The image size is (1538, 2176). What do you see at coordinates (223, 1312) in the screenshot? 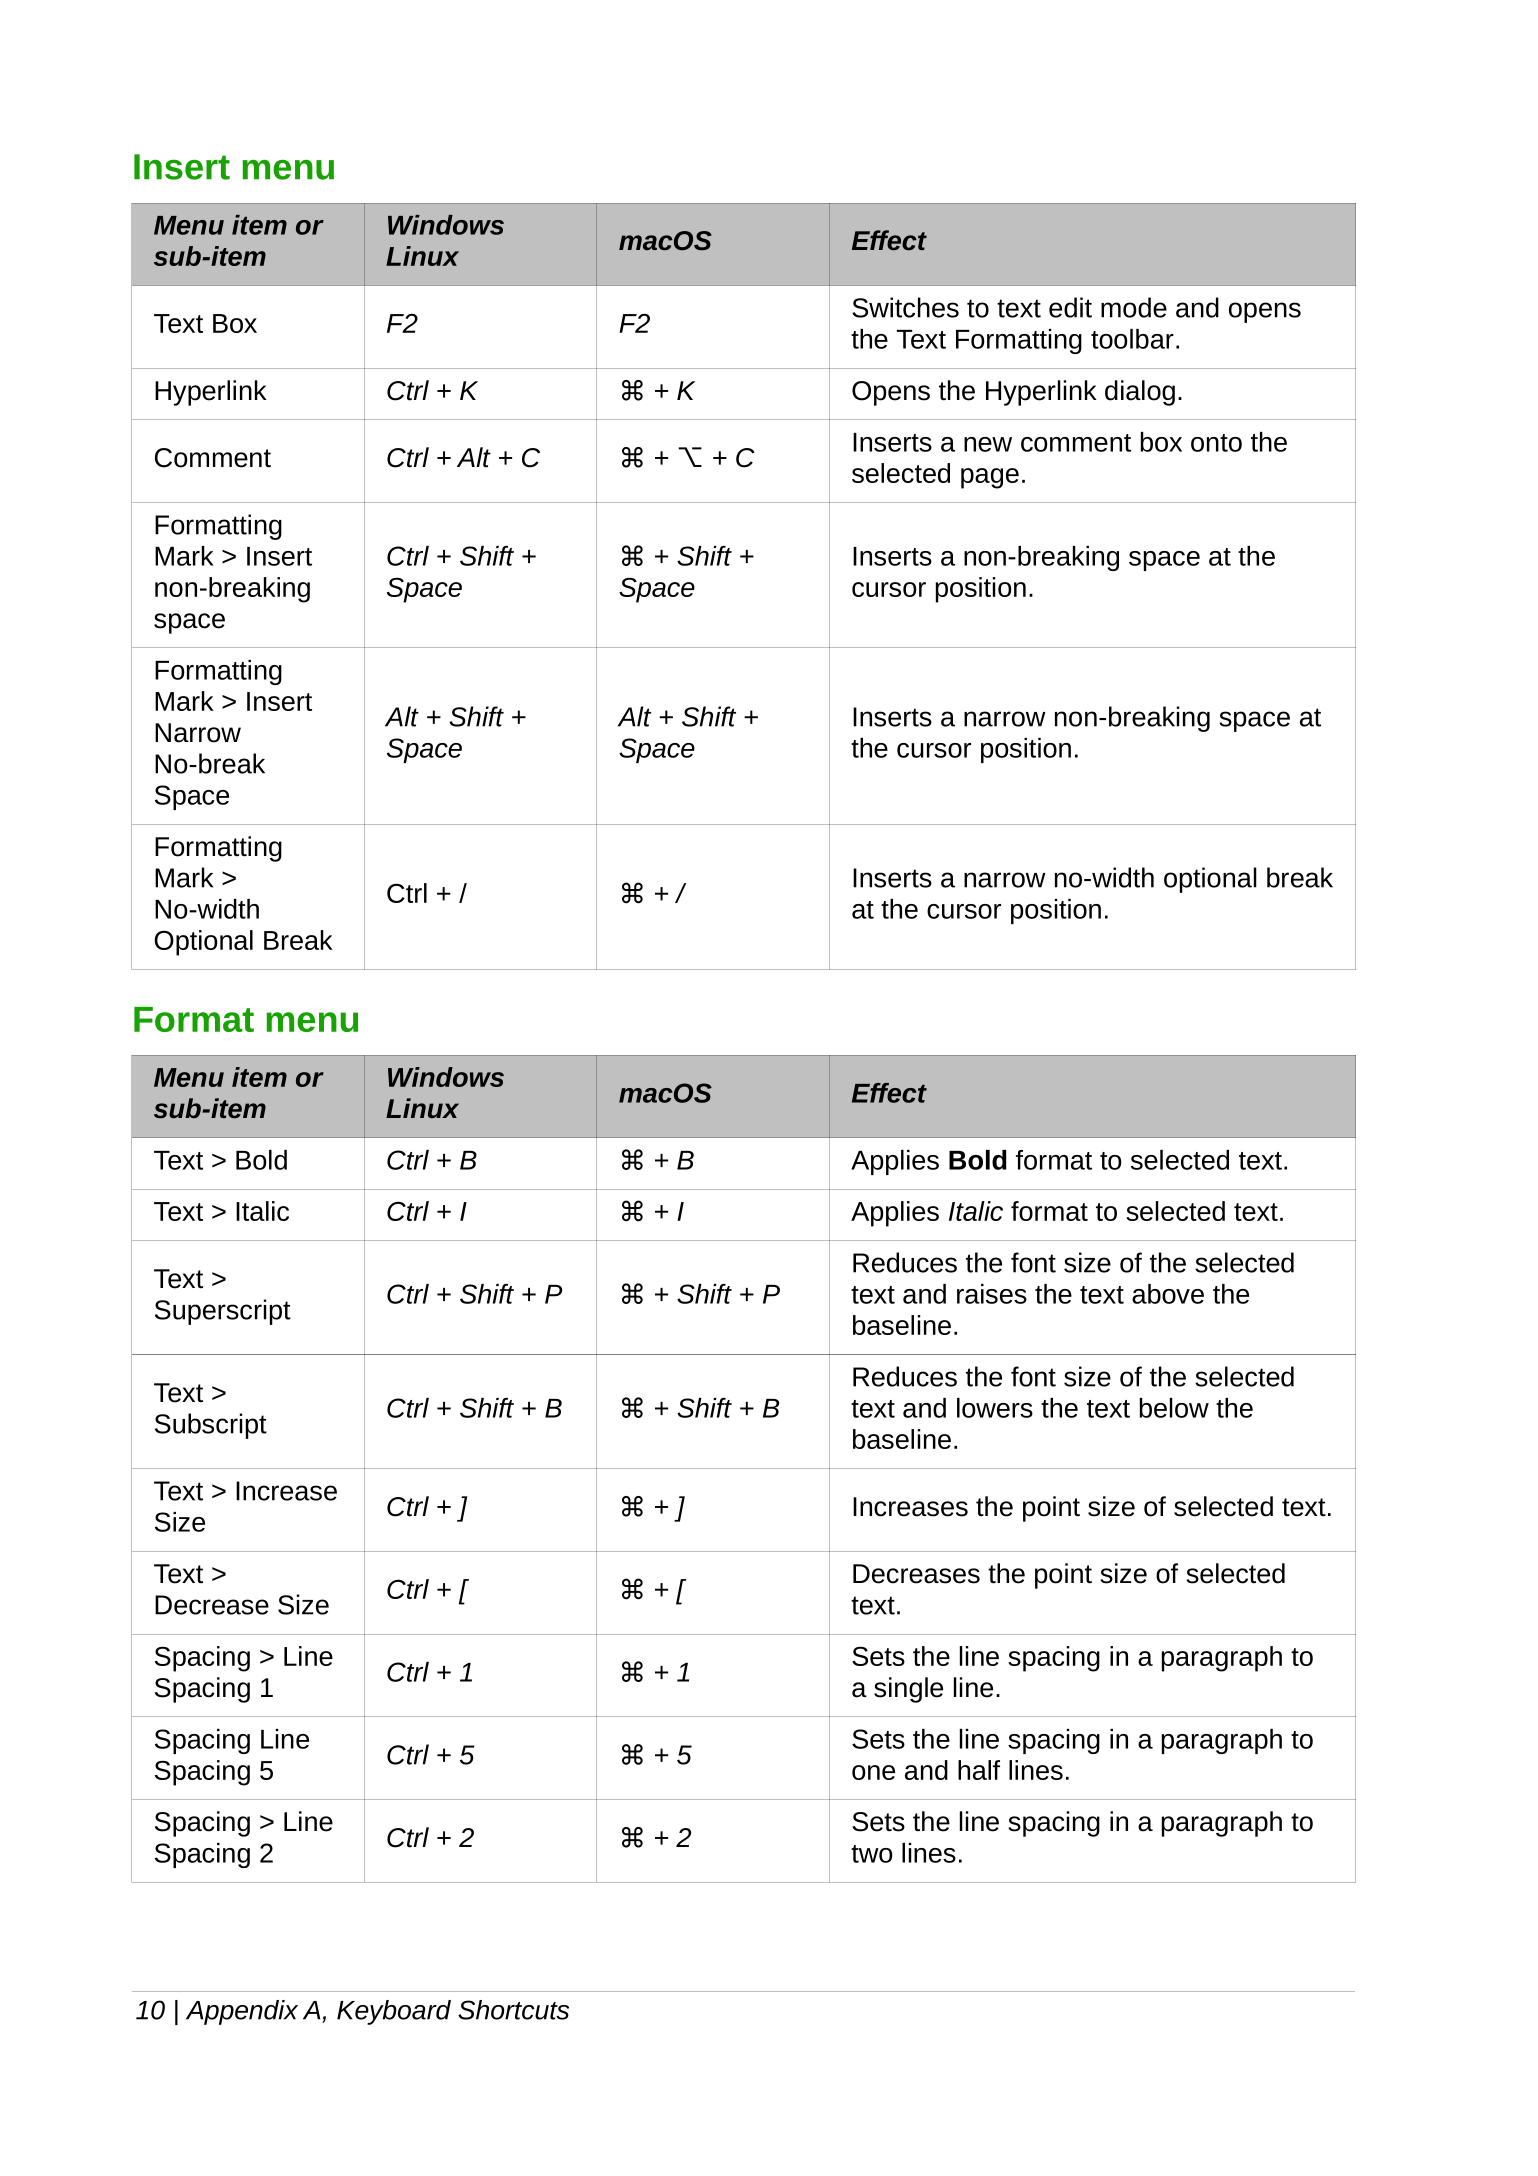
I see `Superscript` at bounding box center [223, 1312].
